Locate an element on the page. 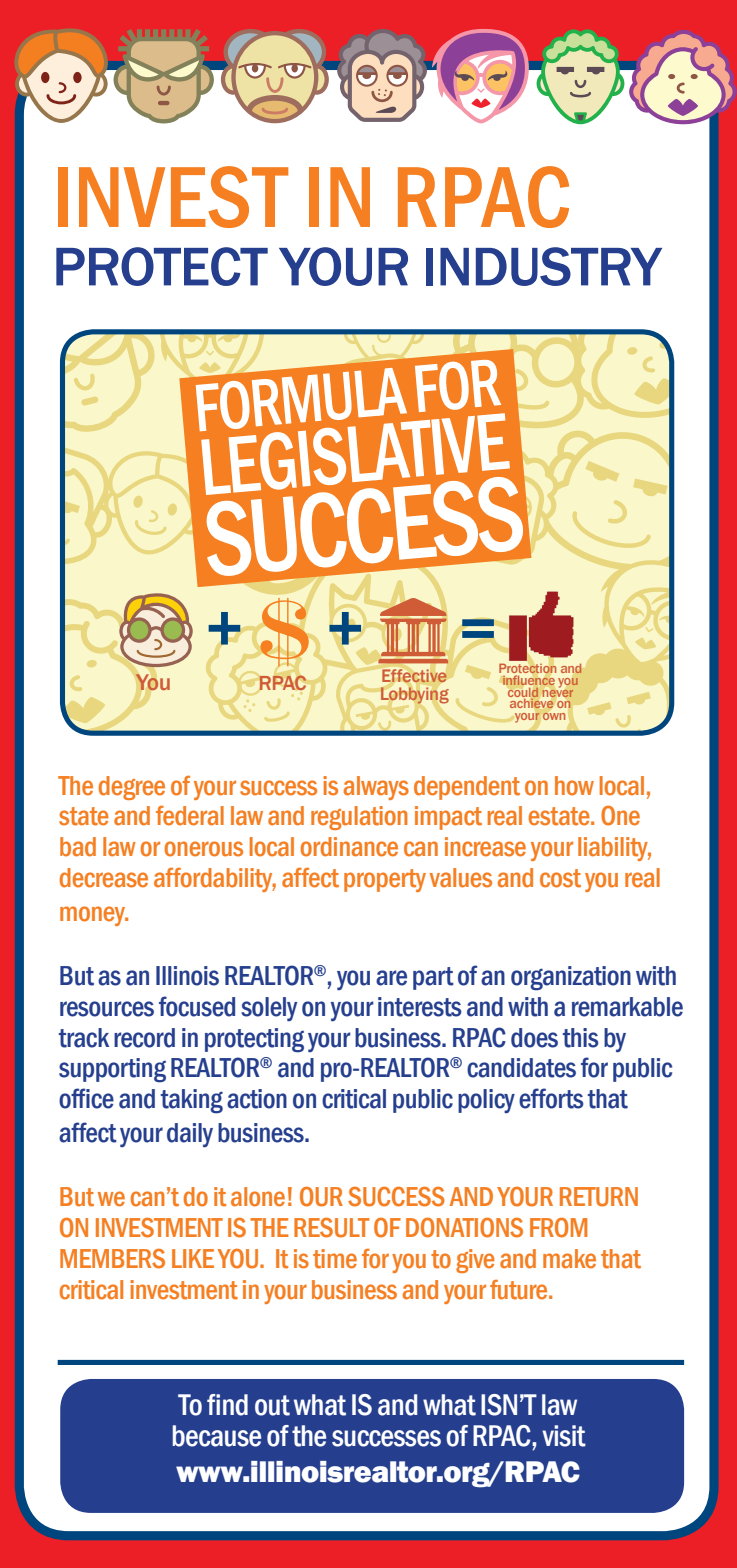 Image resolution: width=737 pixels, height=1568 pixels. decrease is located at coordinates (104, 878).
